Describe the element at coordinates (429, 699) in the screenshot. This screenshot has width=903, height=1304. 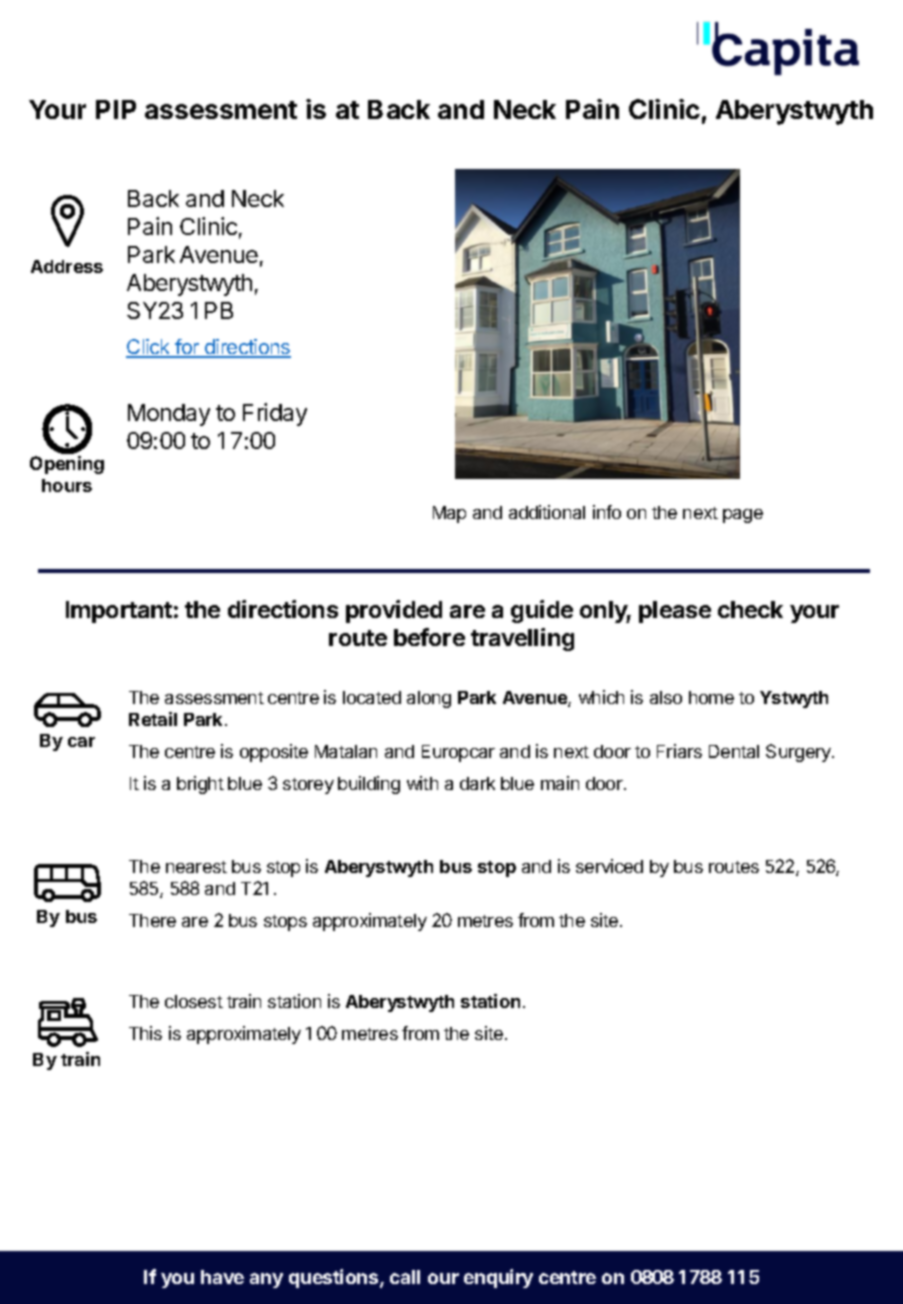
I see `along` at that location.
